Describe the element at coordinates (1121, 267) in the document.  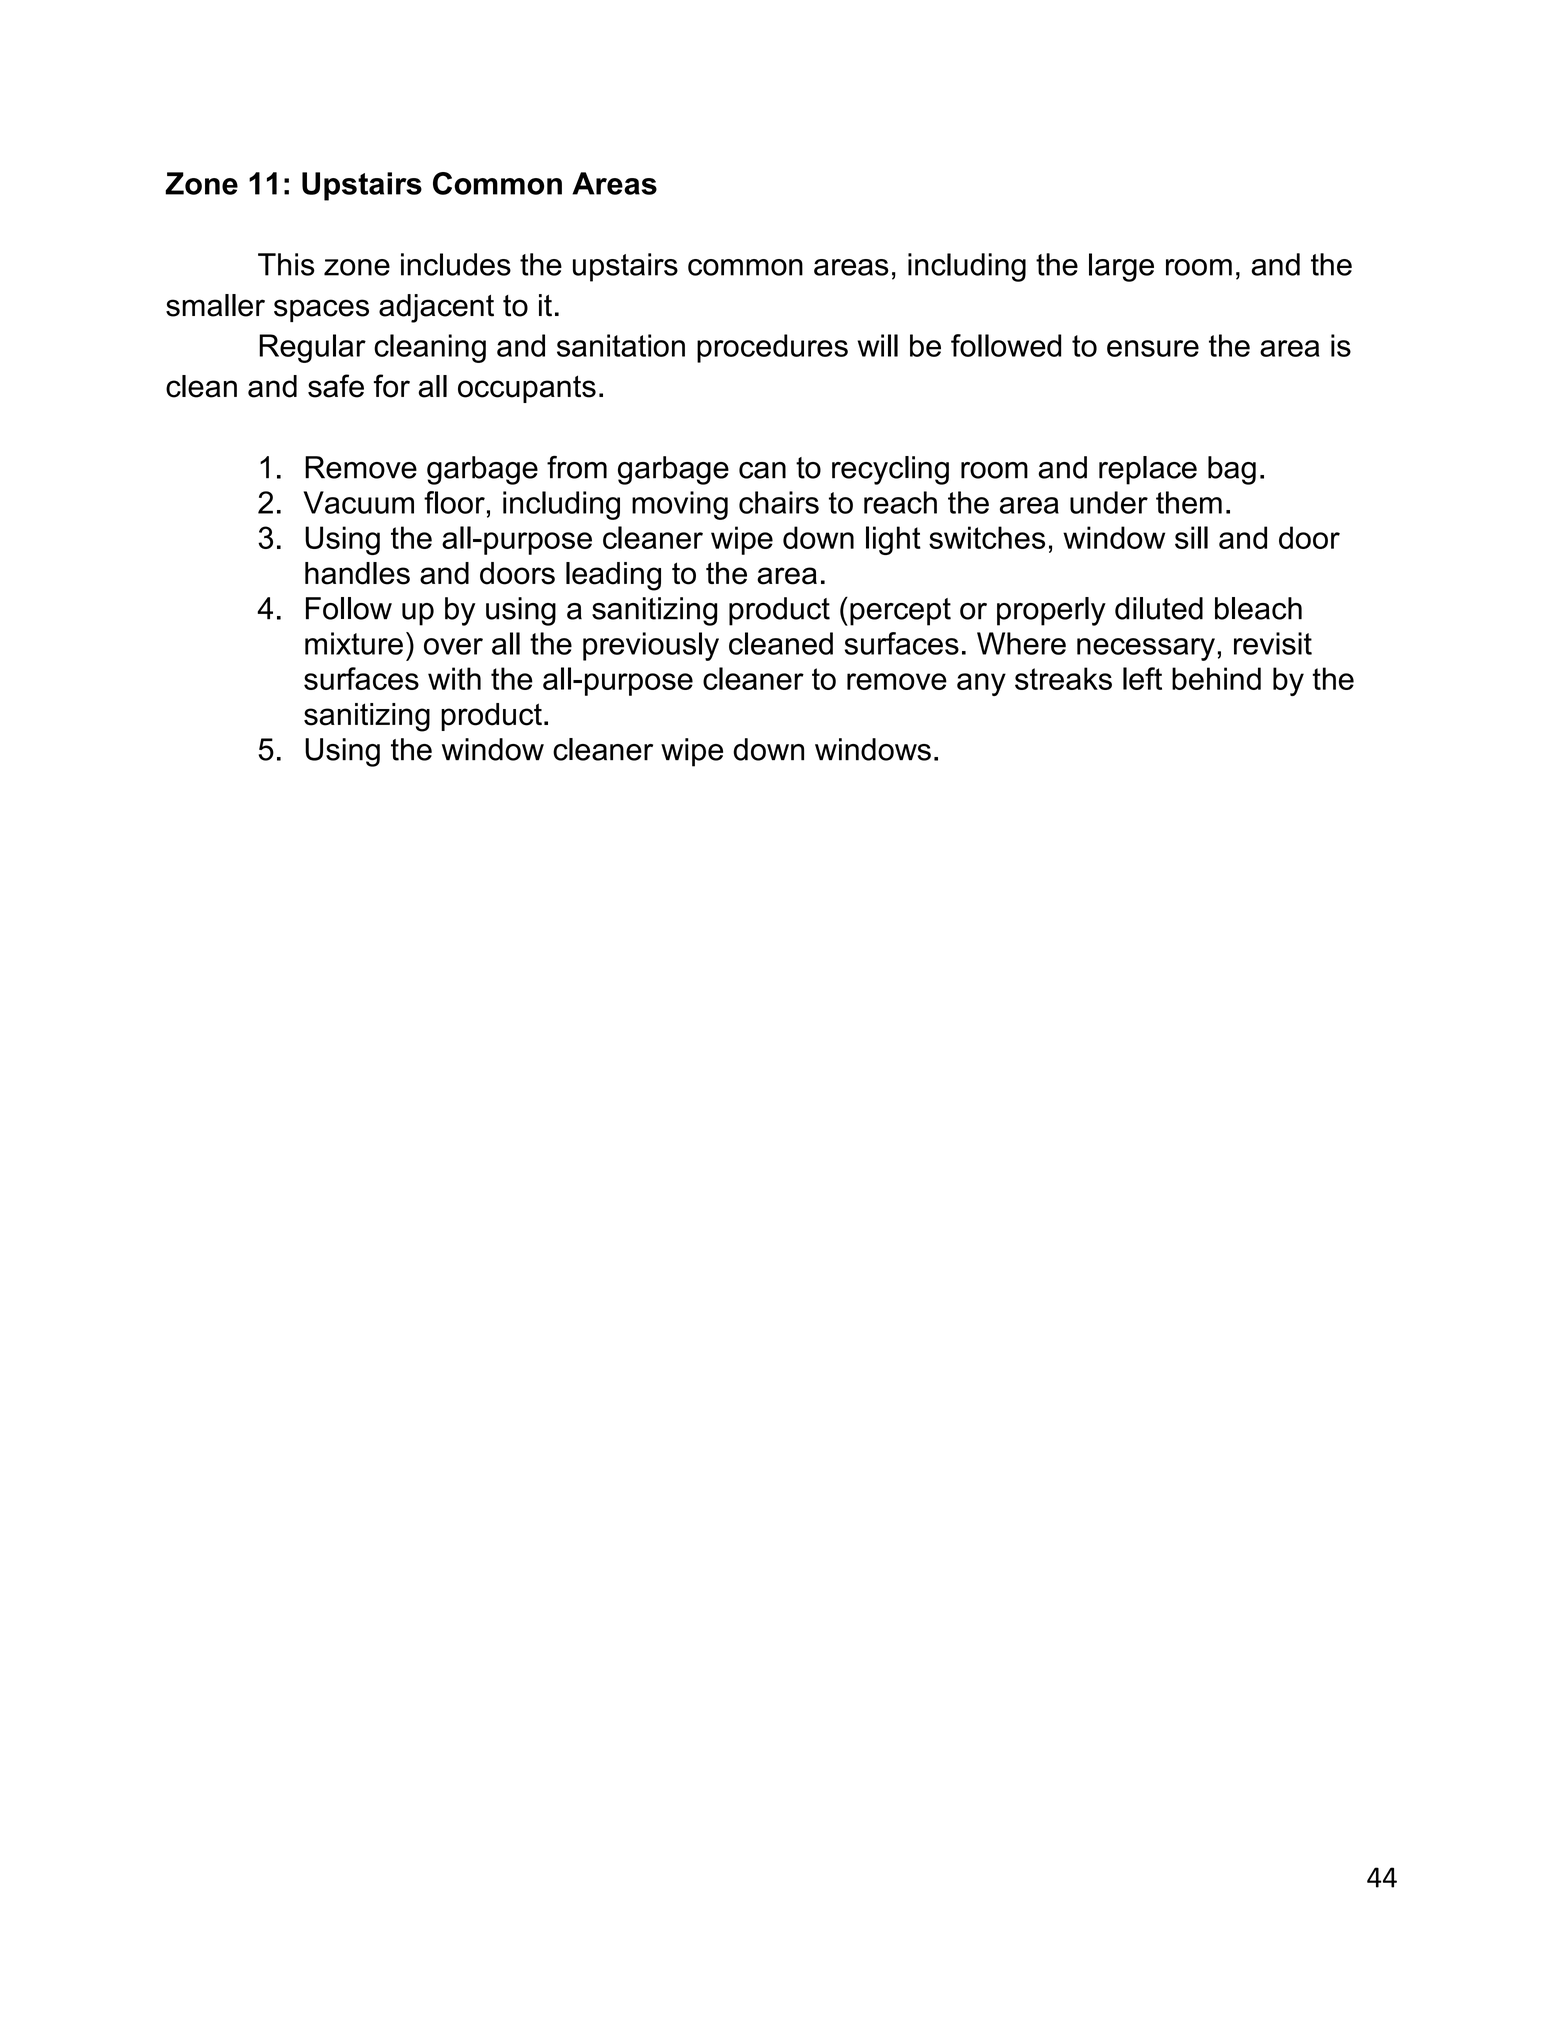
I see `large` at that location.
